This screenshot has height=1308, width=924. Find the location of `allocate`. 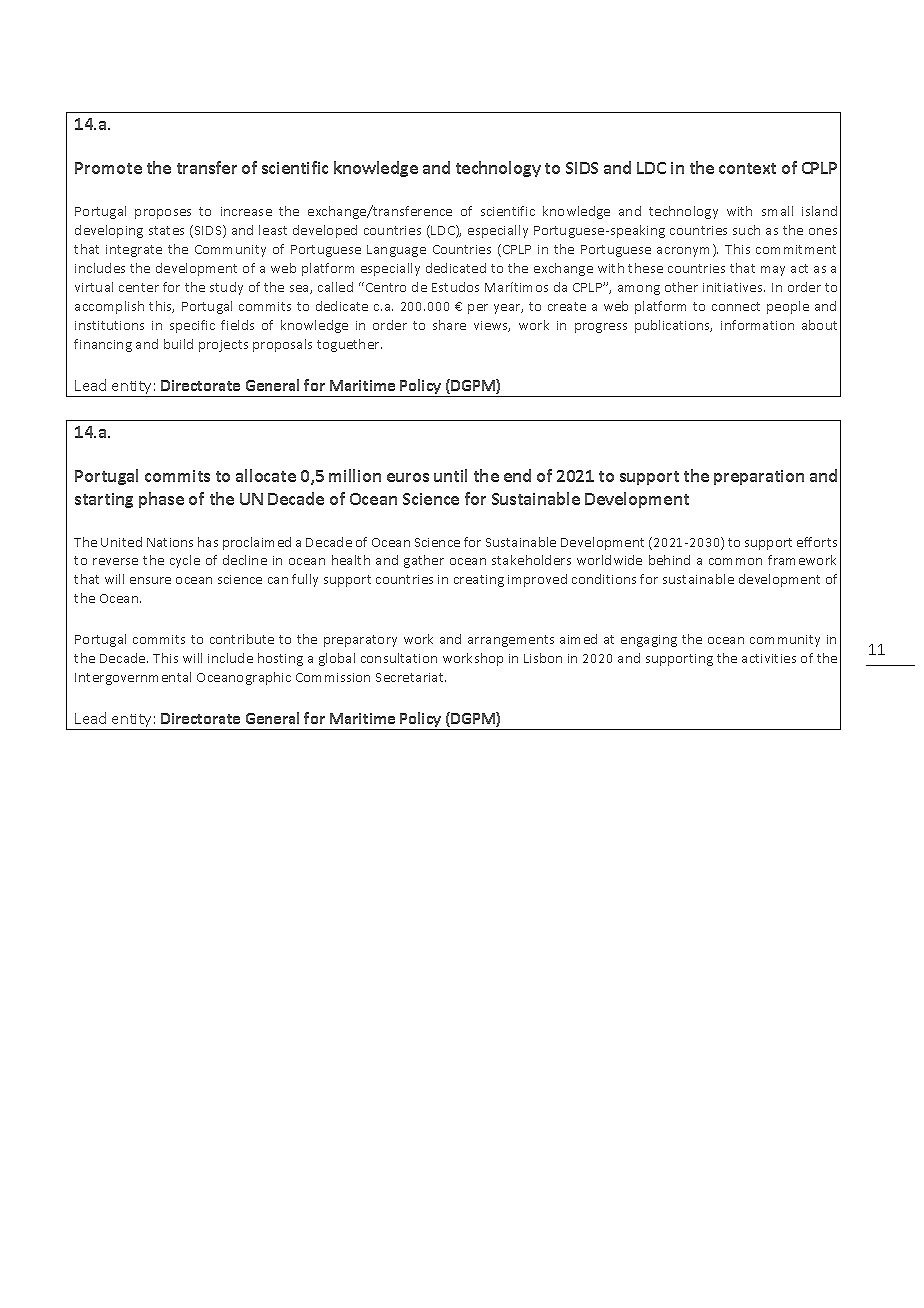

allocate is located at coordinates (266, 475).
